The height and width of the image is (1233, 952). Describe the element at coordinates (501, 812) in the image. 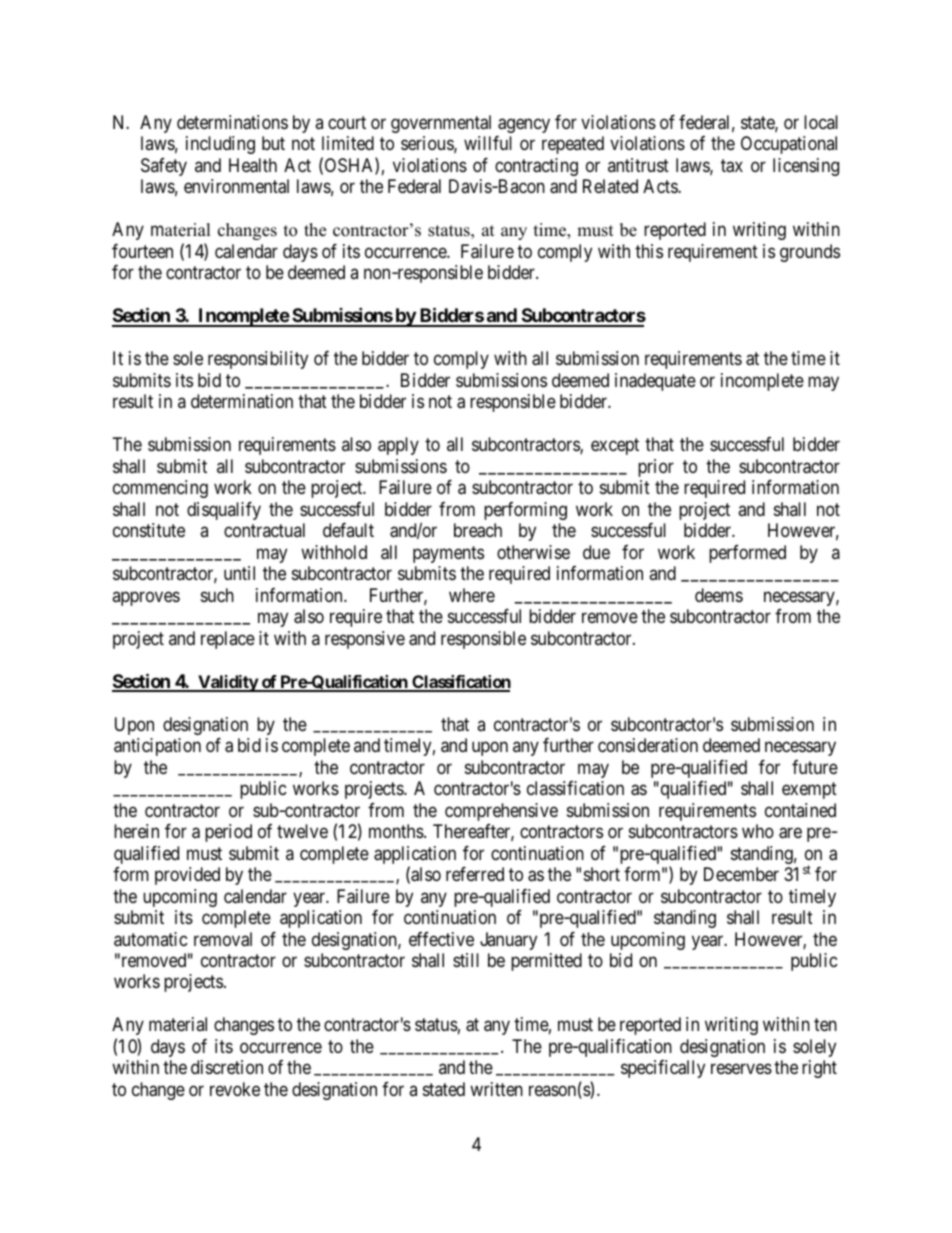

I see `comprehensive` at that location.
